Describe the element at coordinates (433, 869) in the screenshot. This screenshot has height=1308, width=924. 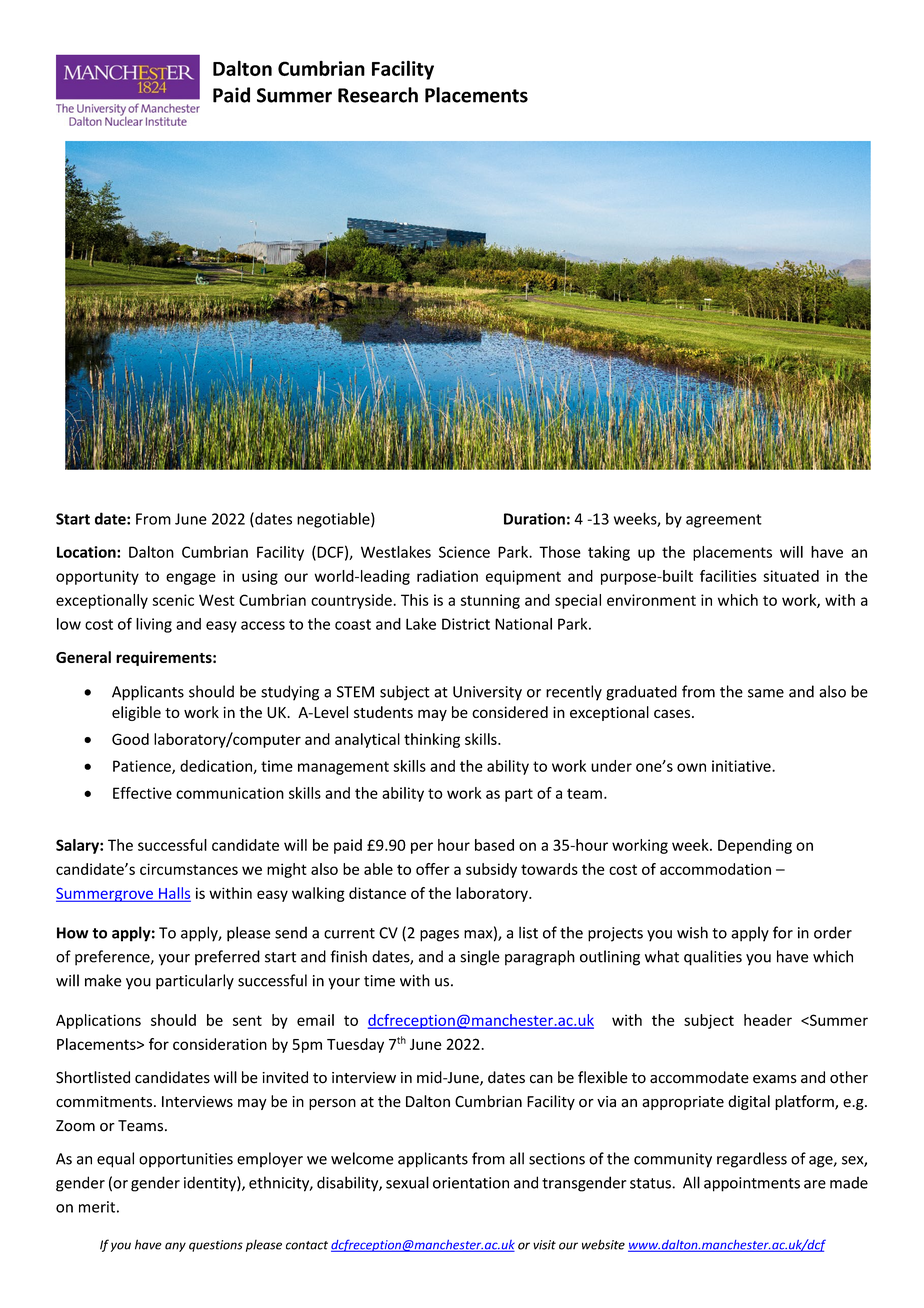
I see `offer` at that location.
